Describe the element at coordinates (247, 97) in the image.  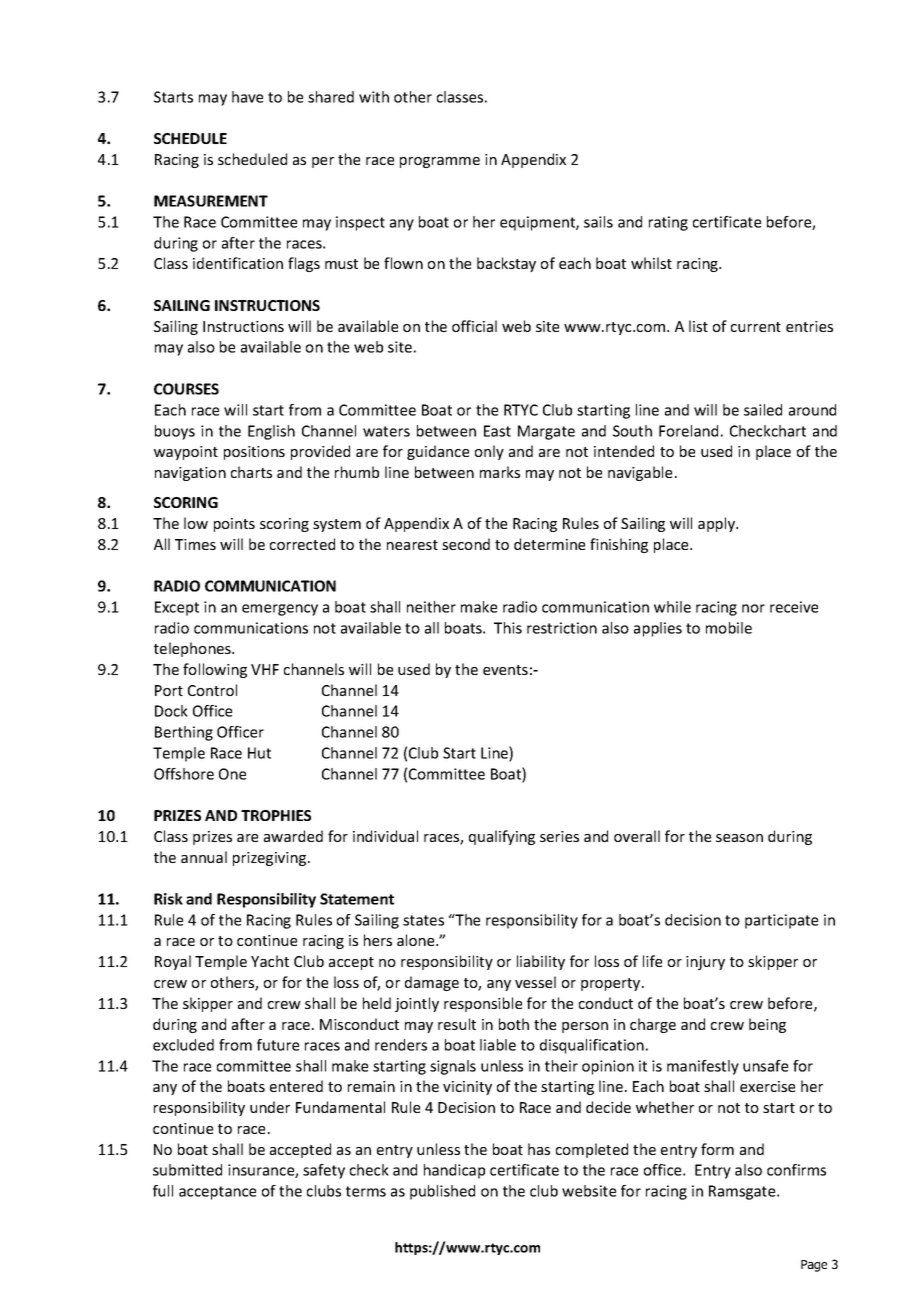
I see `have` at that location.
